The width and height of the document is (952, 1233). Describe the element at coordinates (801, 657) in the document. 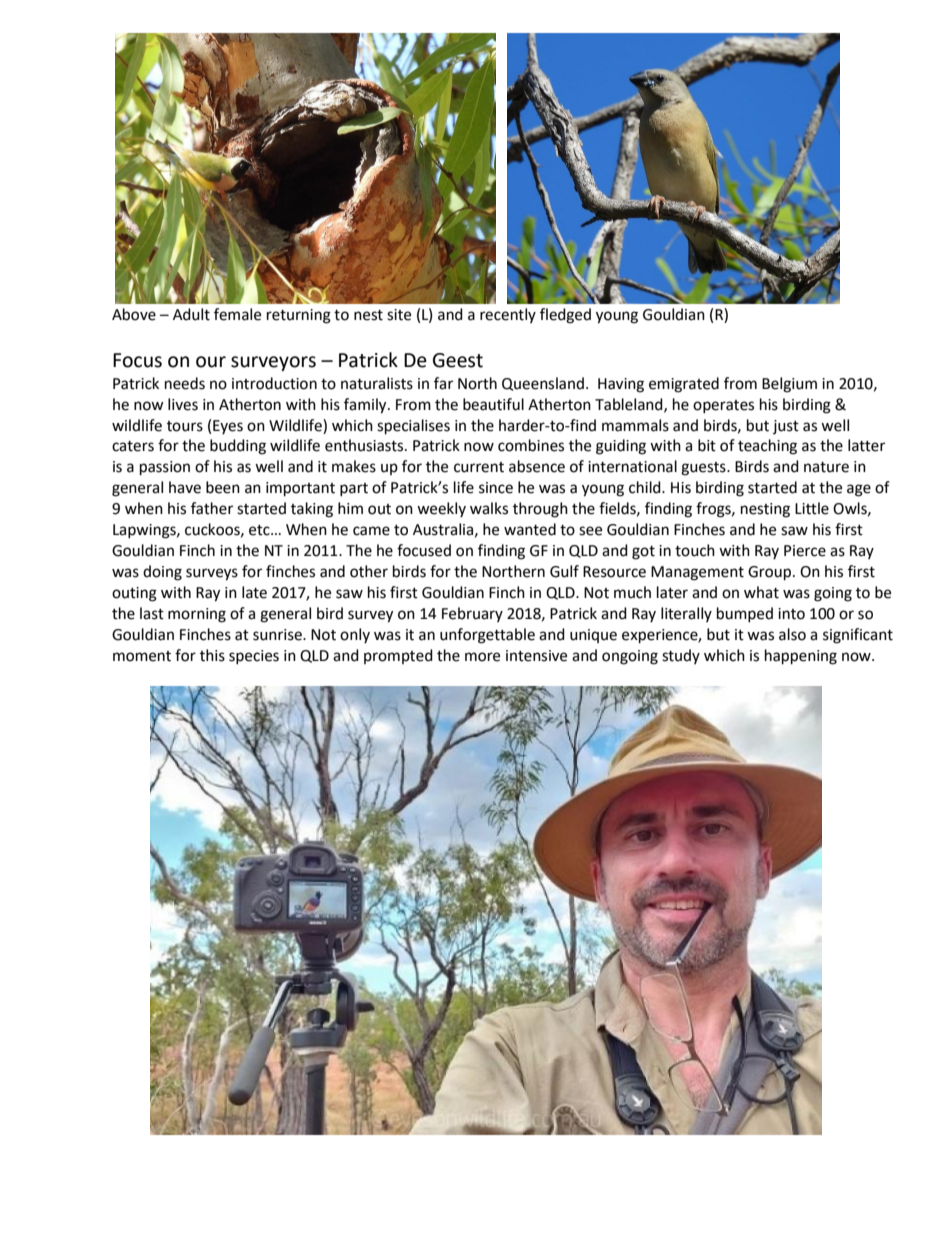

I see `happening` at that location.
